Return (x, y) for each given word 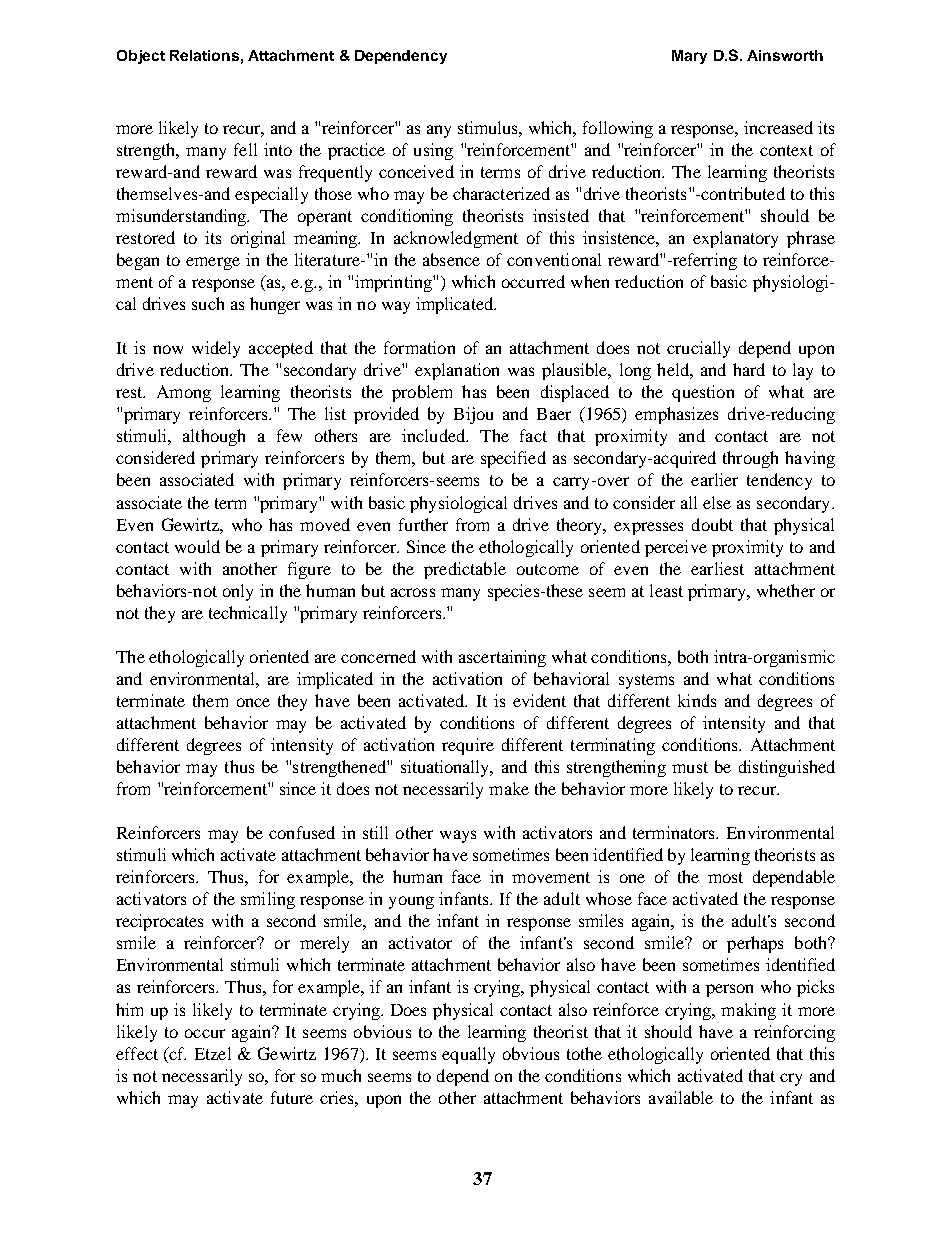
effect (137, 1053)
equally (468, 1055)
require (468, 746)
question (703, 393)
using (433, 151)
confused (302, 832)
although (214, 437)
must (690, 767)
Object (141, 57)
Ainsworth (785, 55)
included (435, 435)
